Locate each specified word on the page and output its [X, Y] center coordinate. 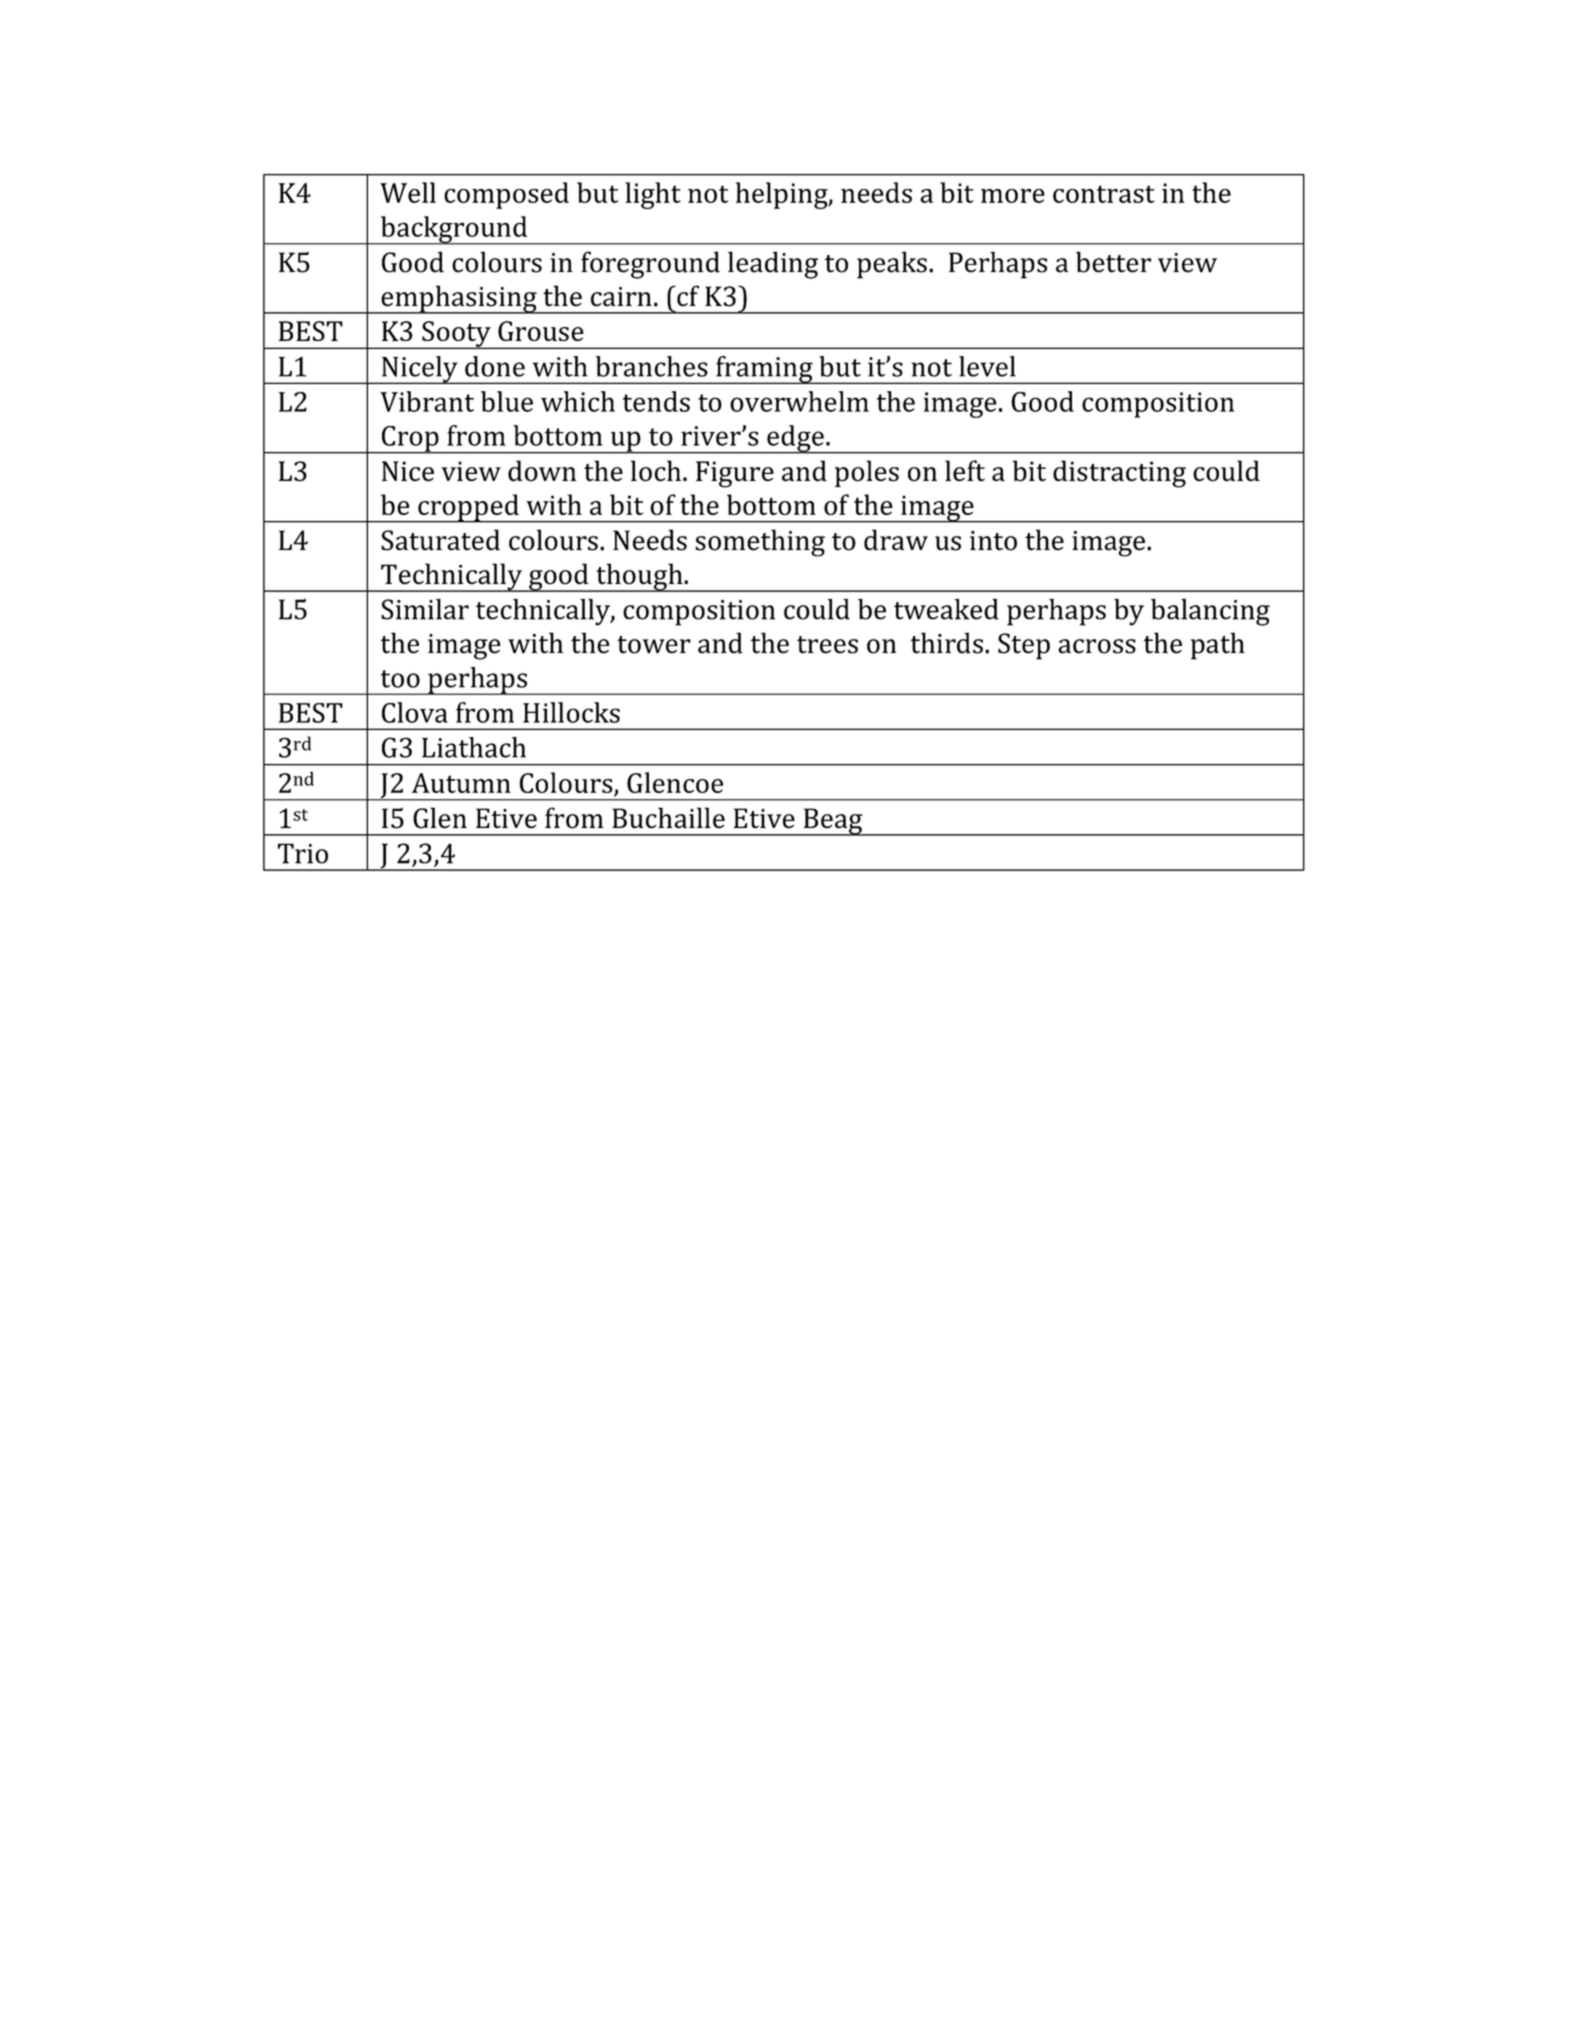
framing [764, 370]
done [495, 366]
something [760, 543]
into [993, 541]
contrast [1104, 194]
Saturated [440, 540]
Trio [303, 853]
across [1097, 646]
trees [827, 645]
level [987, 366]
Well [408, 192]
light [653, 195]
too [400, 679]
